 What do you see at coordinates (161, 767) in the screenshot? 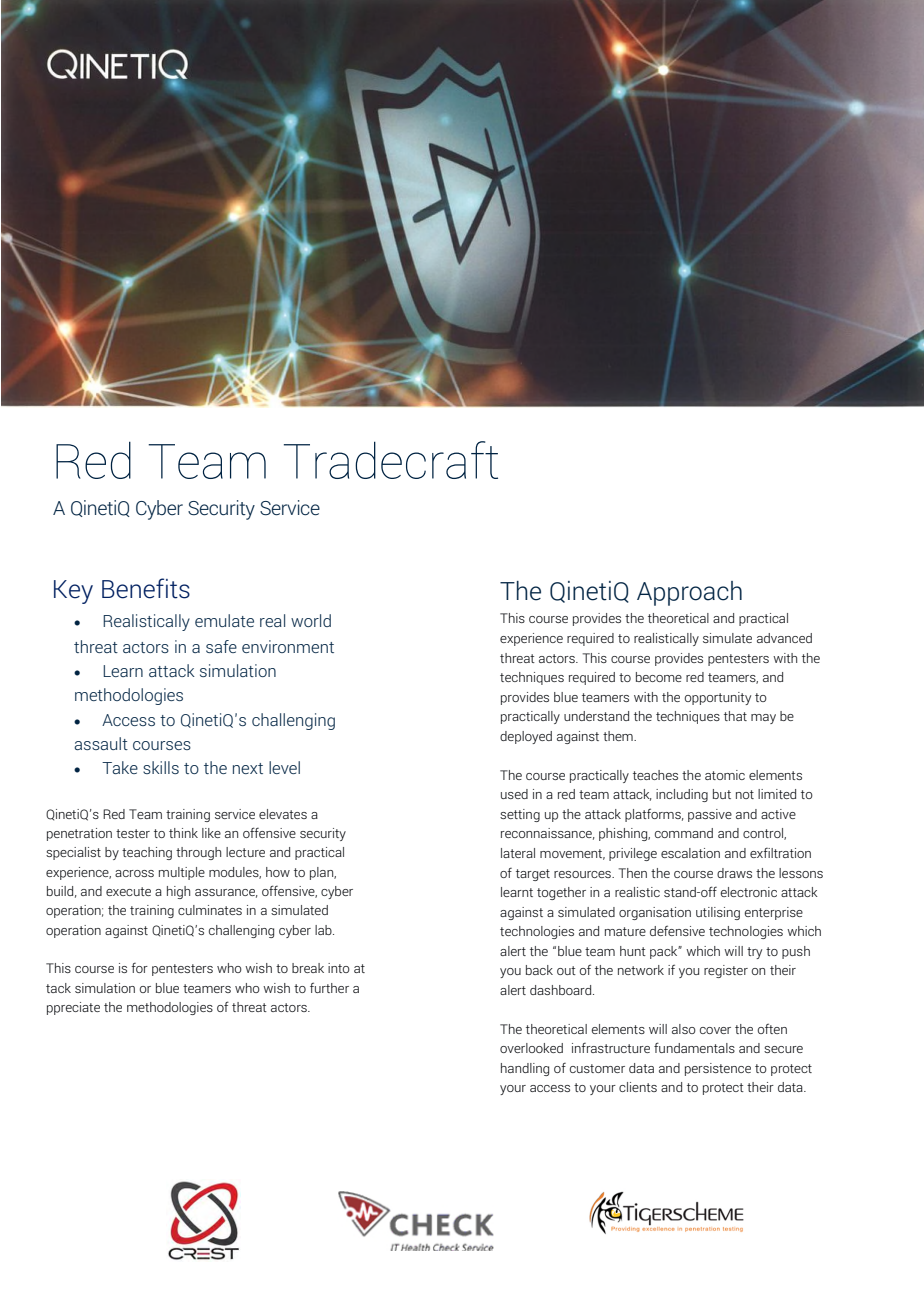
I see `skills` at bounding box center [161, 767].
